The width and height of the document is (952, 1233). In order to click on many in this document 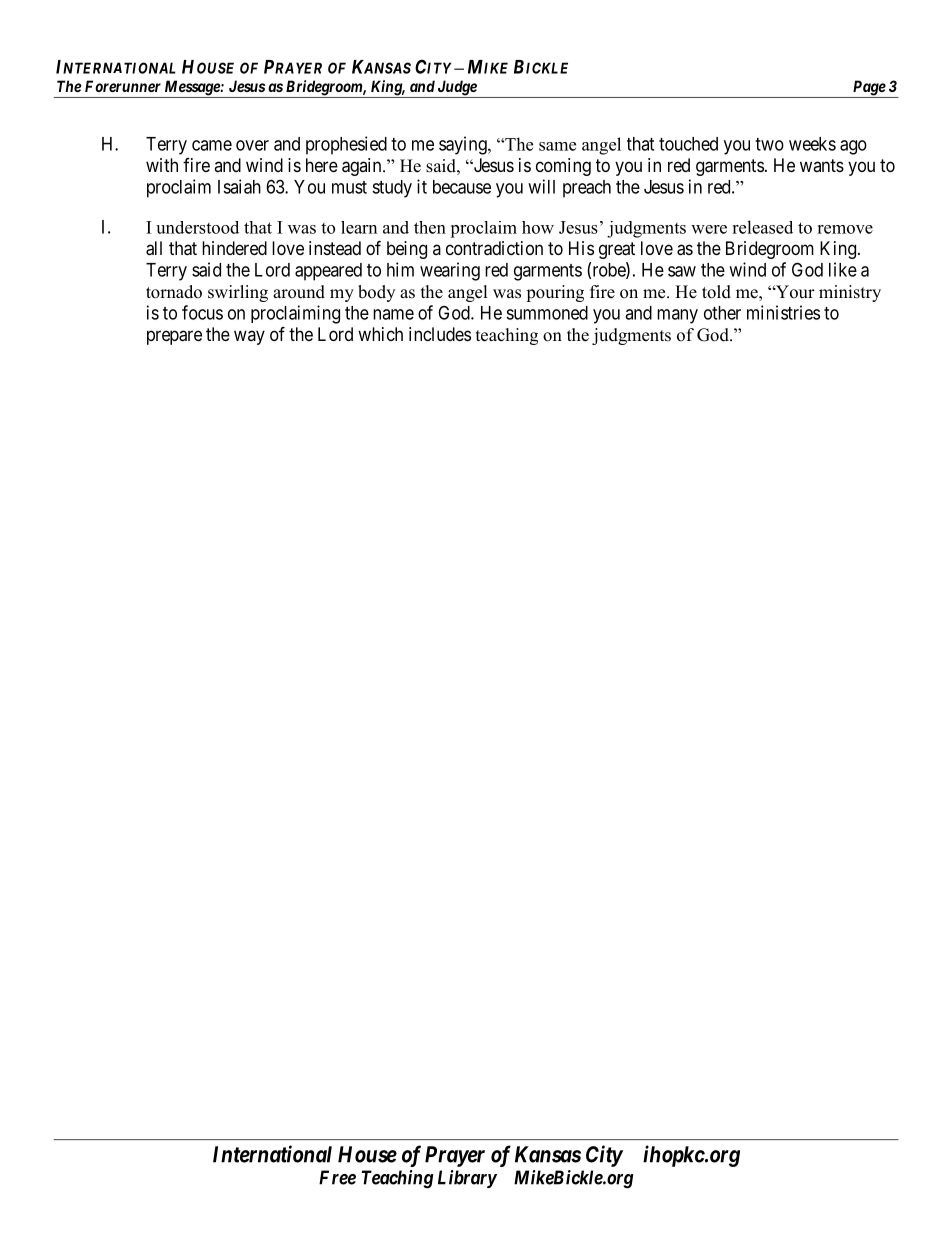, I will do `click(677, 316)`.
